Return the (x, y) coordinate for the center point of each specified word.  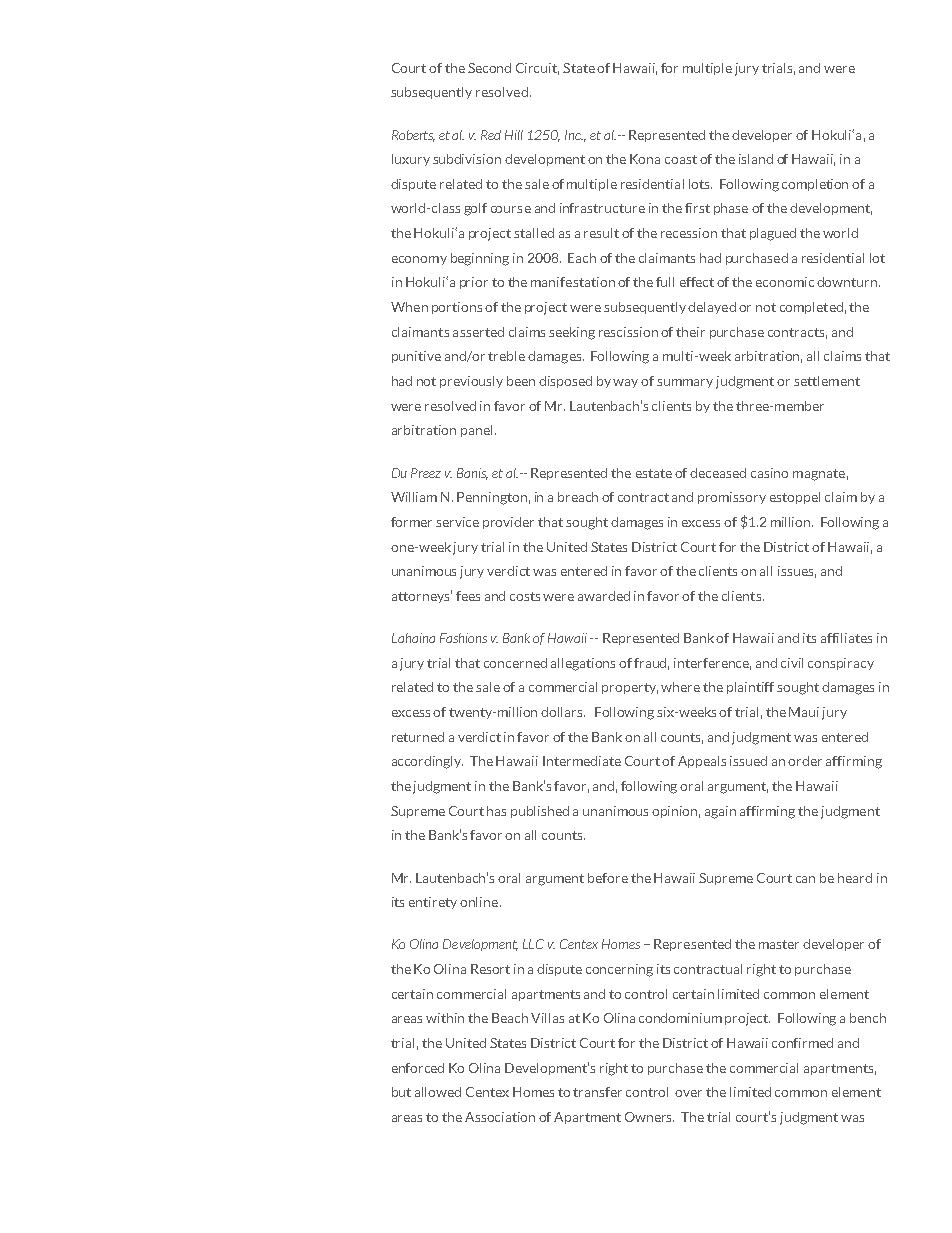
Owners (649, 1117)
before (608, 878)
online (480, 902)
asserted (478, 332)
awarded (604, 596)
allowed (438, 1092)
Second (489, 68)
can (805, 879)
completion (815, 185)
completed (811, 308)
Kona (645, 159)
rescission (628, 332)
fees (468, 596)
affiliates (846, 638)
